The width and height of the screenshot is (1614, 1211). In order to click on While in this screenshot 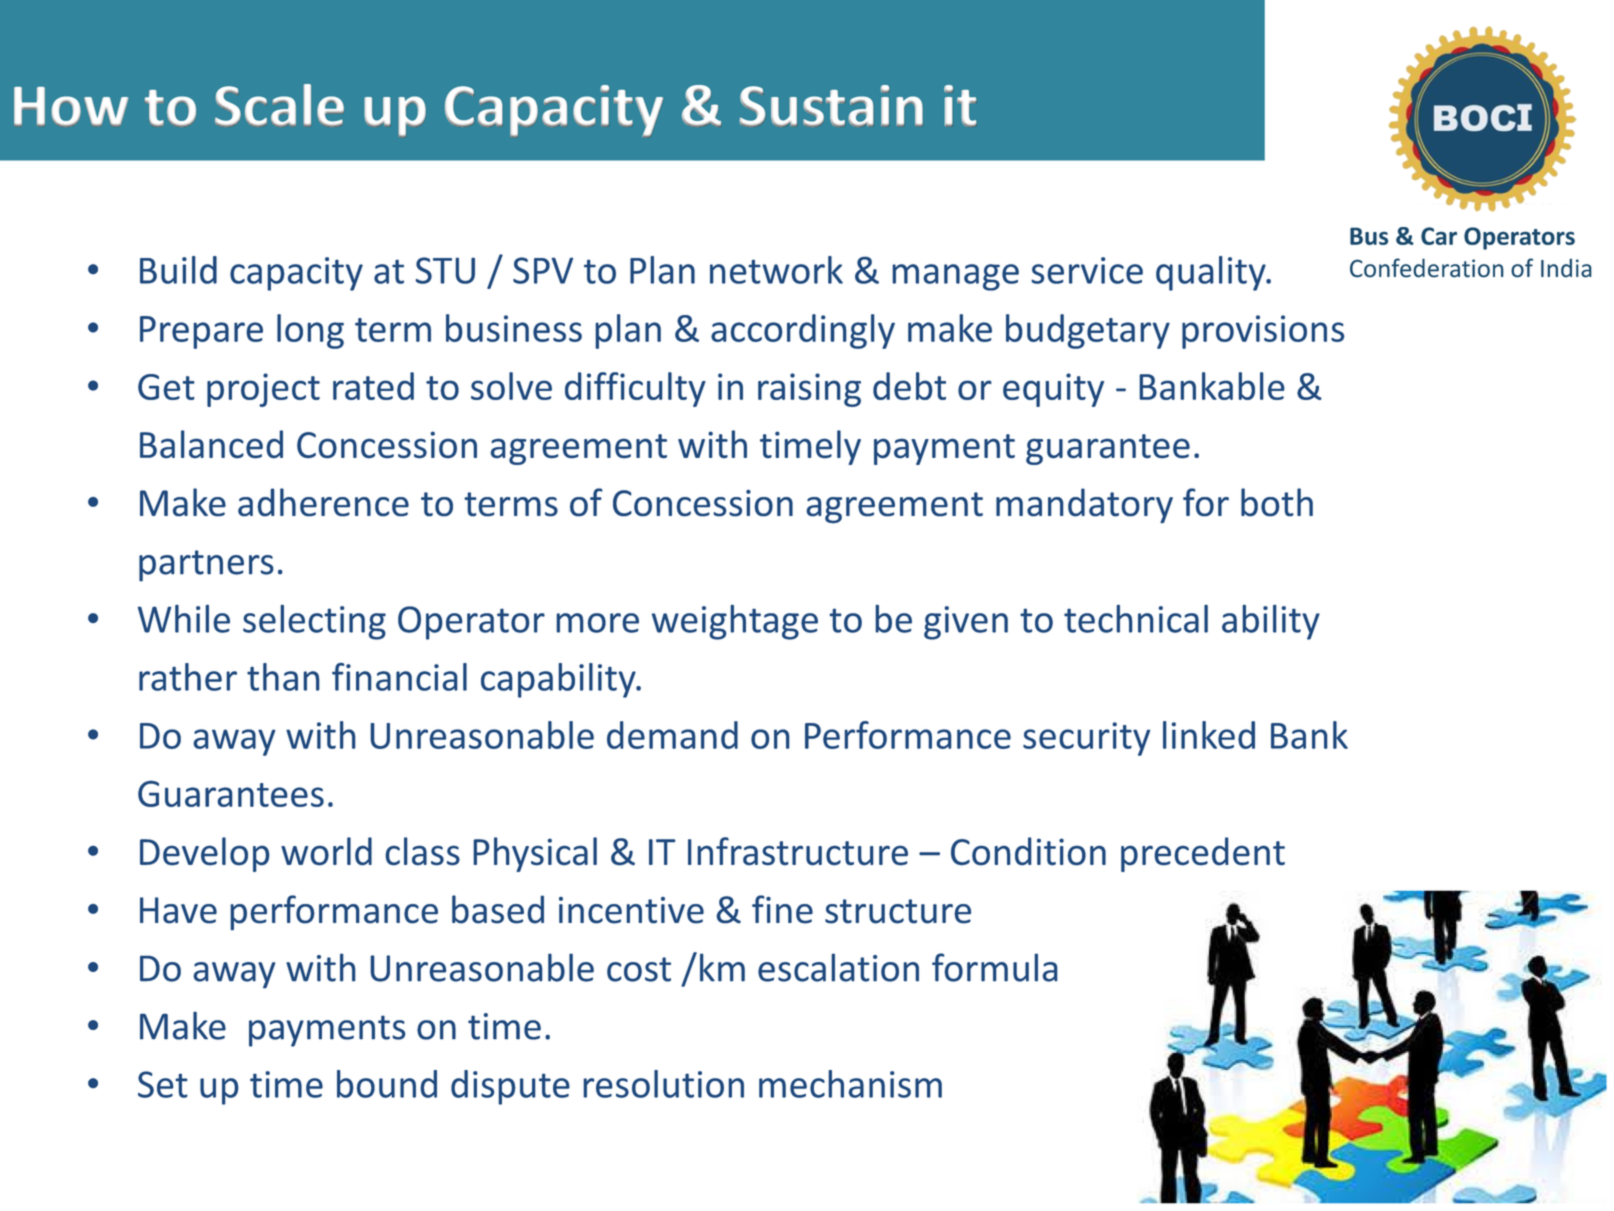, I will do `click(184, 618)`.
